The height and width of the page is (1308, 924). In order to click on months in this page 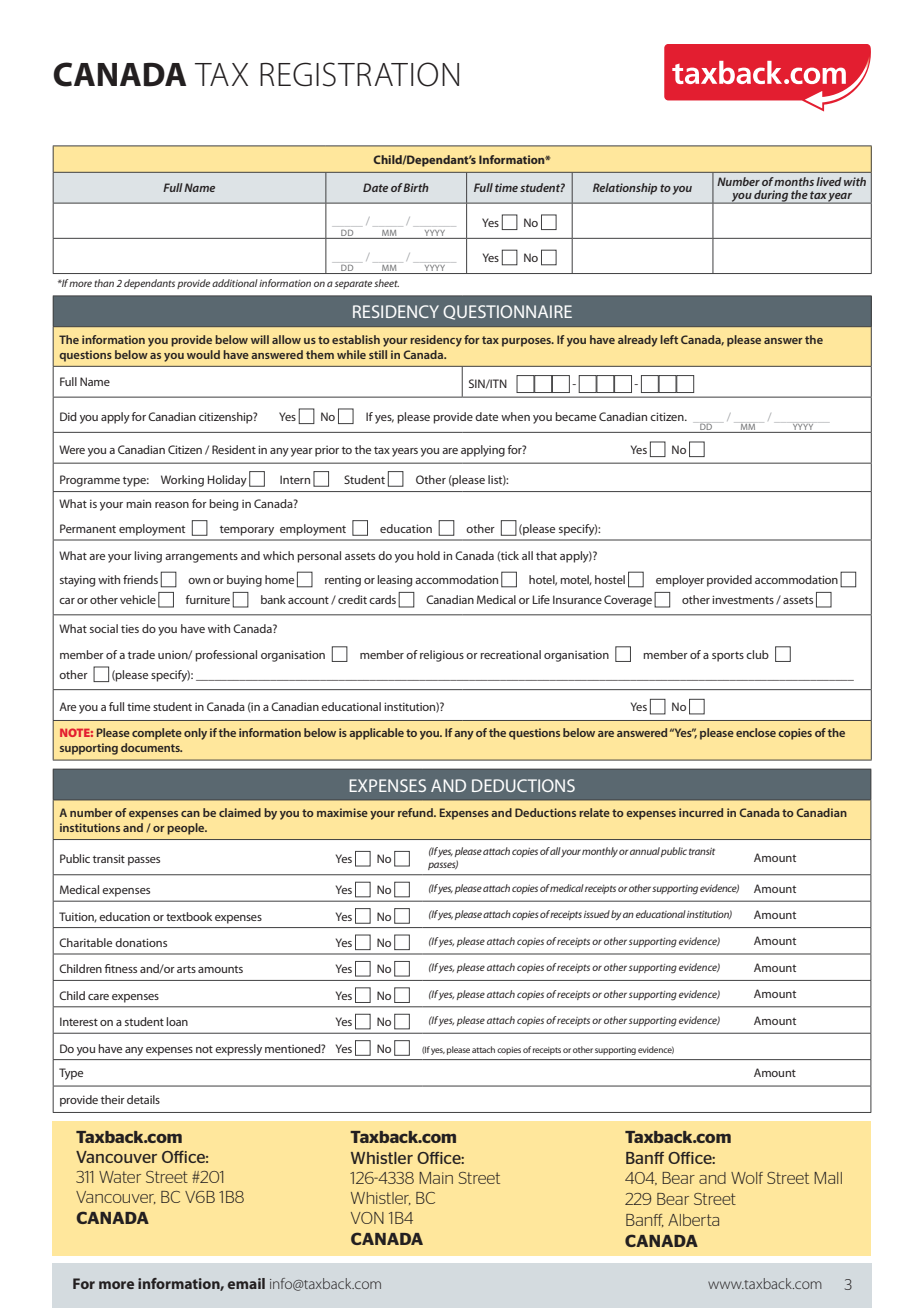, I will do `click(794, 181)`.
